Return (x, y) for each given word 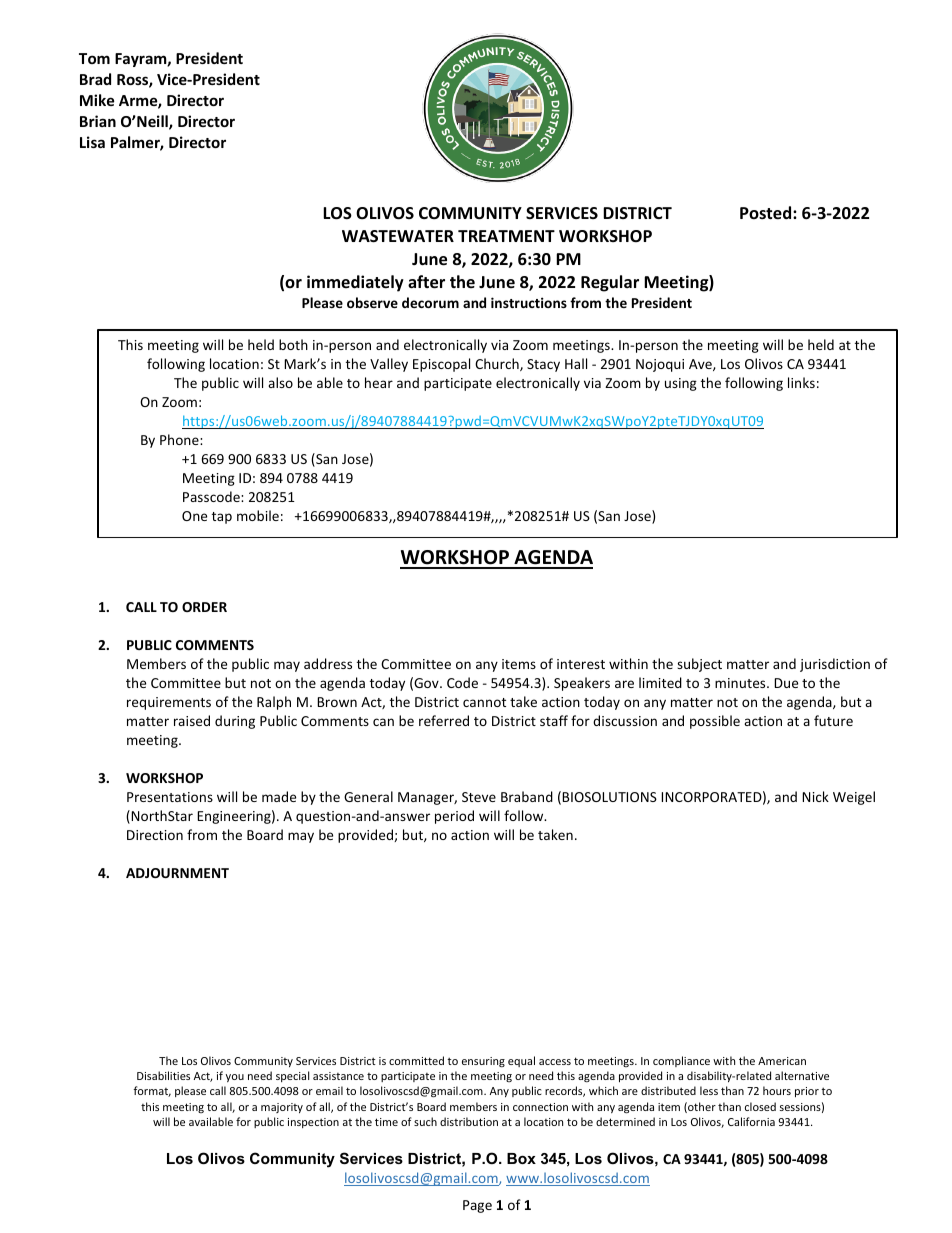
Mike (97, 100)
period (454, 817)
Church (498, 364)
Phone (180, 439)
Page (477, 1206)
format (152, 1091)
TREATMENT (506, 236)
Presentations (170, 797)
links (801, 382)
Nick (815, 796)
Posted (767, 213)
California (751, 1121)
